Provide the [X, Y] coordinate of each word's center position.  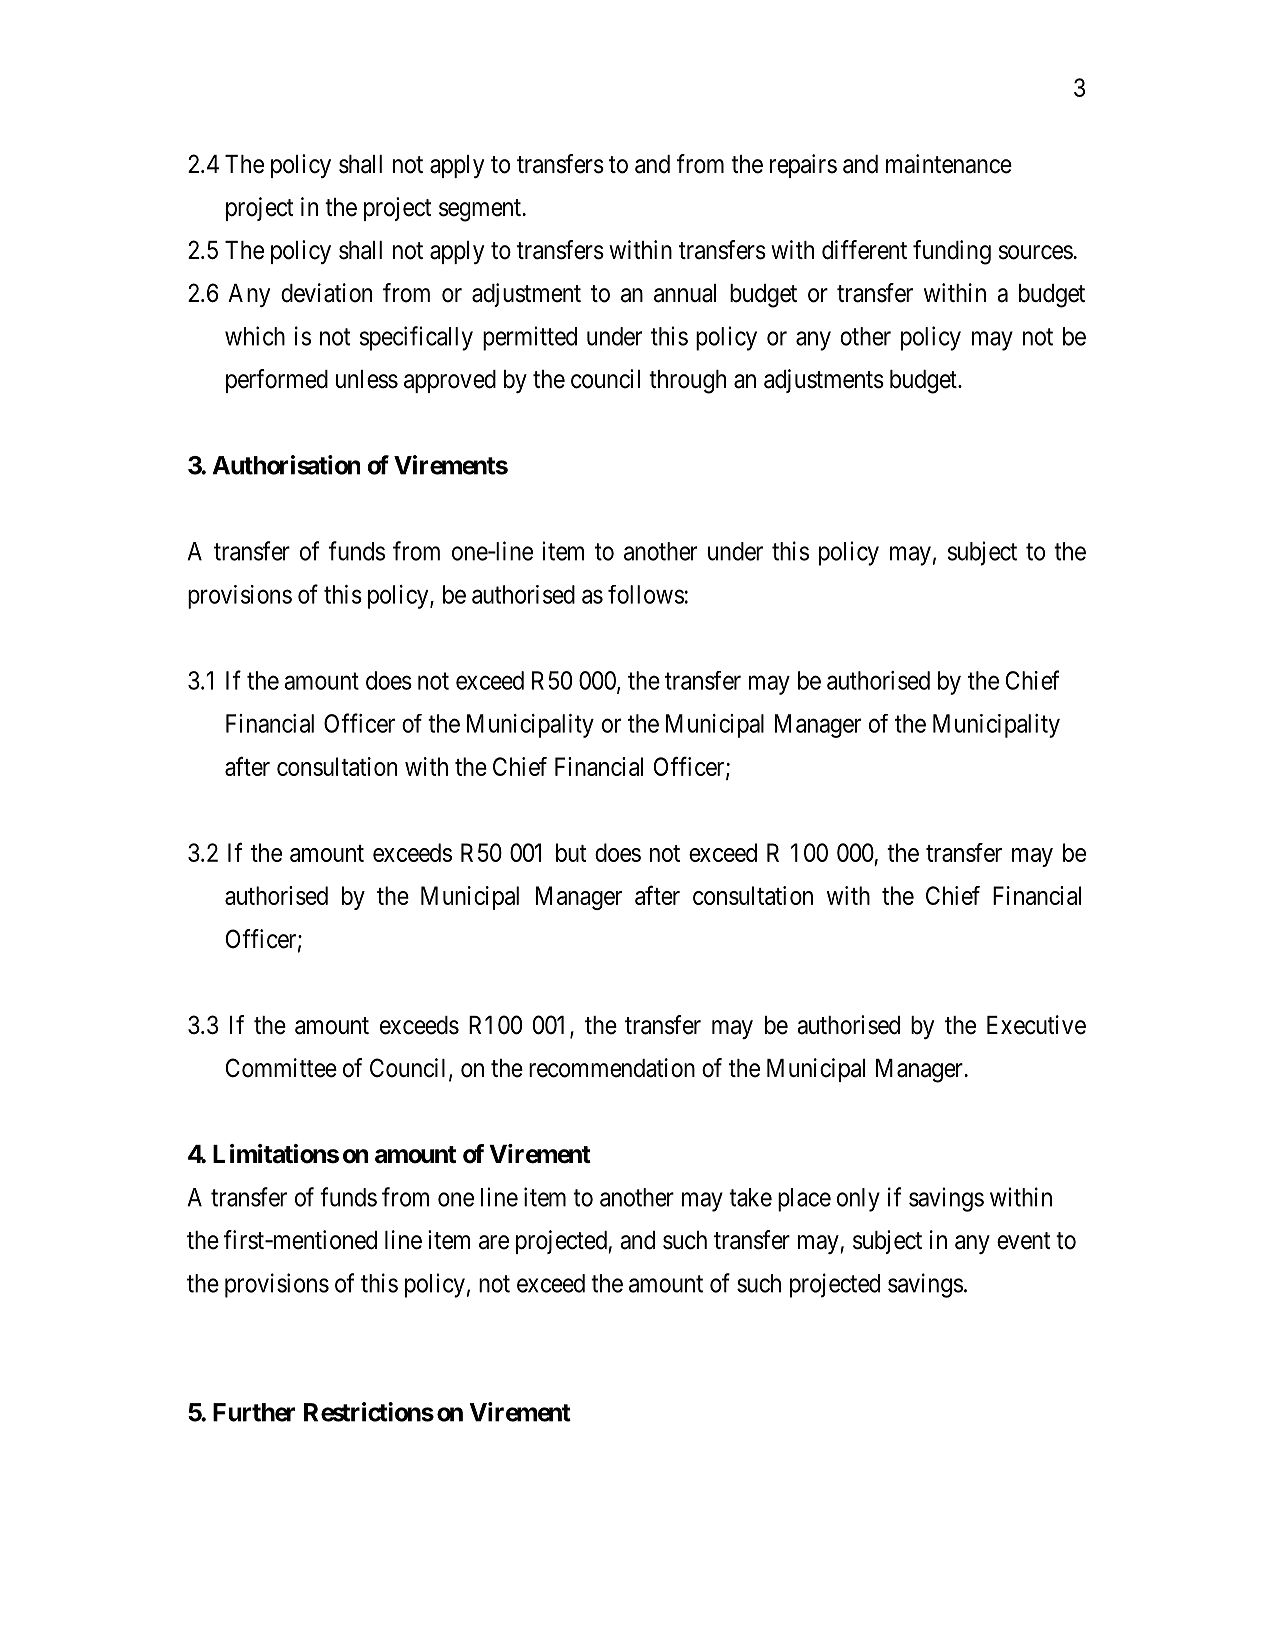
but [571, 852]
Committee [281, 1068]
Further [254, 1412]
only [858, 1200]
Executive [1036, 1025]
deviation [326, 293]
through [687, 382]
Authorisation [286, 465]
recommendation [612, 1068]
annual [685, 293]
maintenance [949, 164]
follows [646, 594]
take [750, 1197]
